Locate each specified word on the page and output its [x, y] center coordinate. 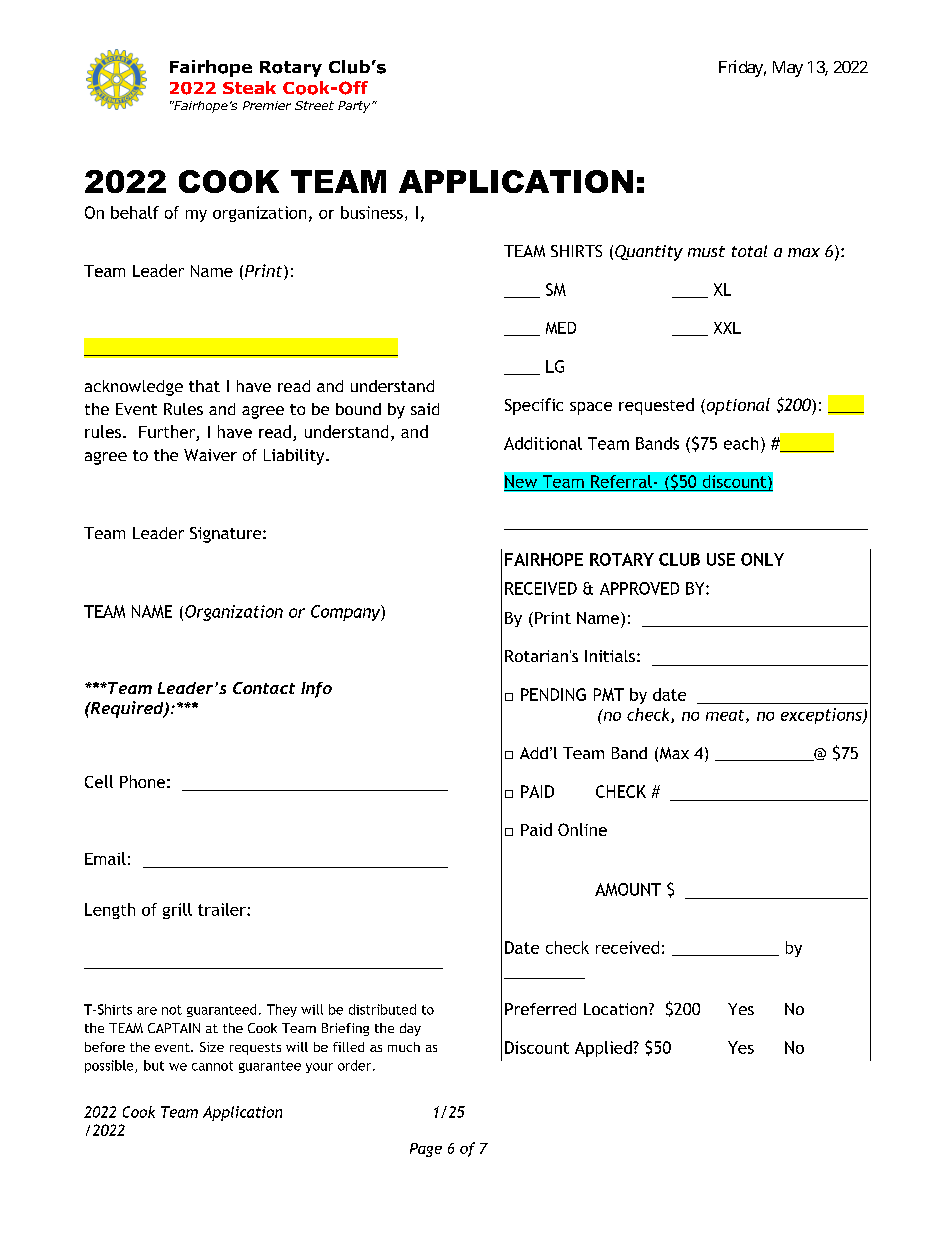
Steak [249, 87]
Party [355, 107]
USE [721, 559]
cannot [212, 1066]
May [788, 69]
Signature [227, 535]
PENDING [553, 694]
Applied [604, 1049]
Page [426, 1150]
